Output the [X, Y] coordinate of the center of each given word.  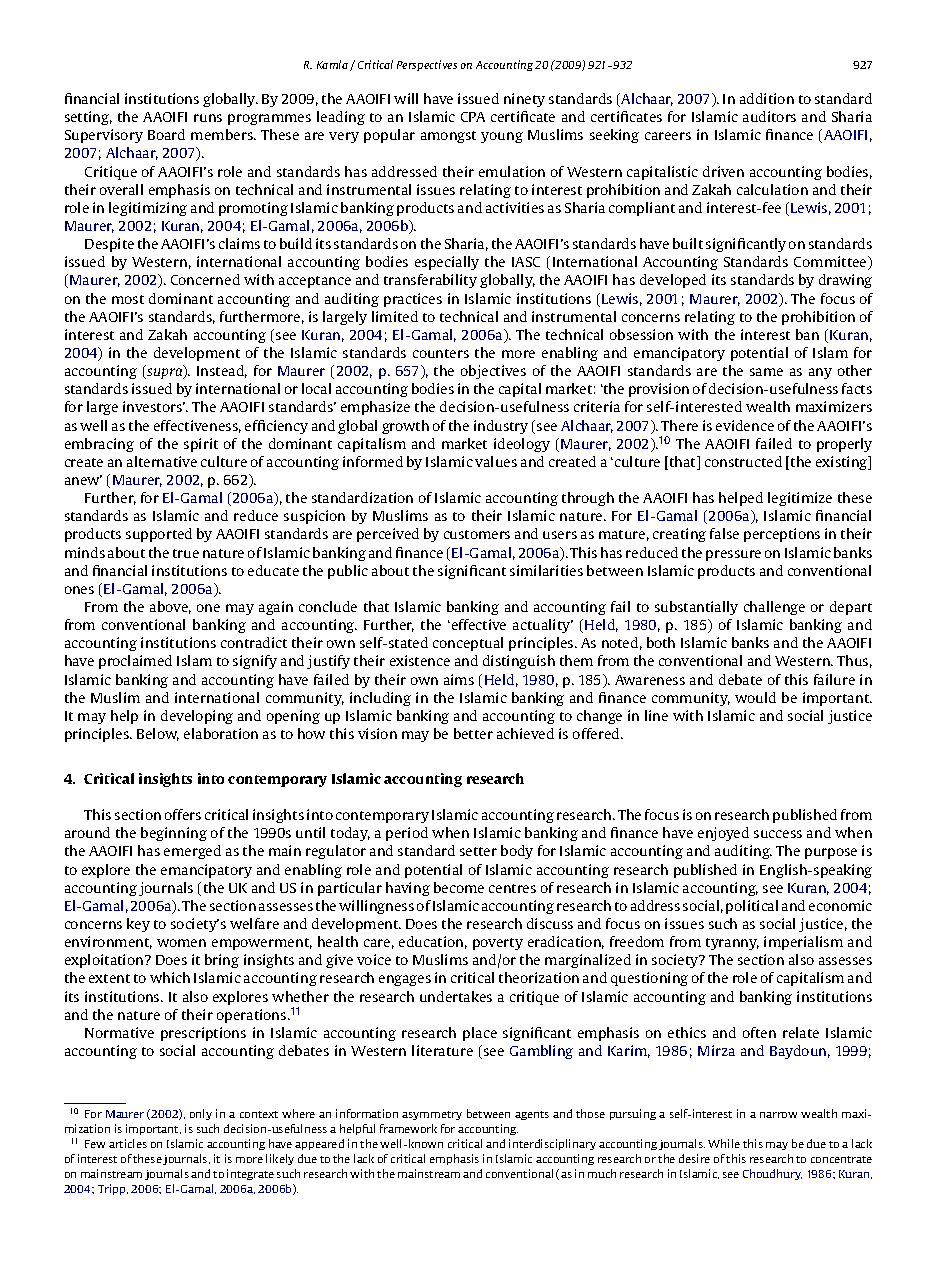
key [138, 925]
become [459, 887]
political [752, 907]
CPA [473, 117]
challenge [774, 608]
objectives [493, 372]
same [766, 372]
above [170, 607]
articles [128, 1143]
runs [208, 118]
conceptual [468, 644]
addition [767, 98]
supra [165, 373]
